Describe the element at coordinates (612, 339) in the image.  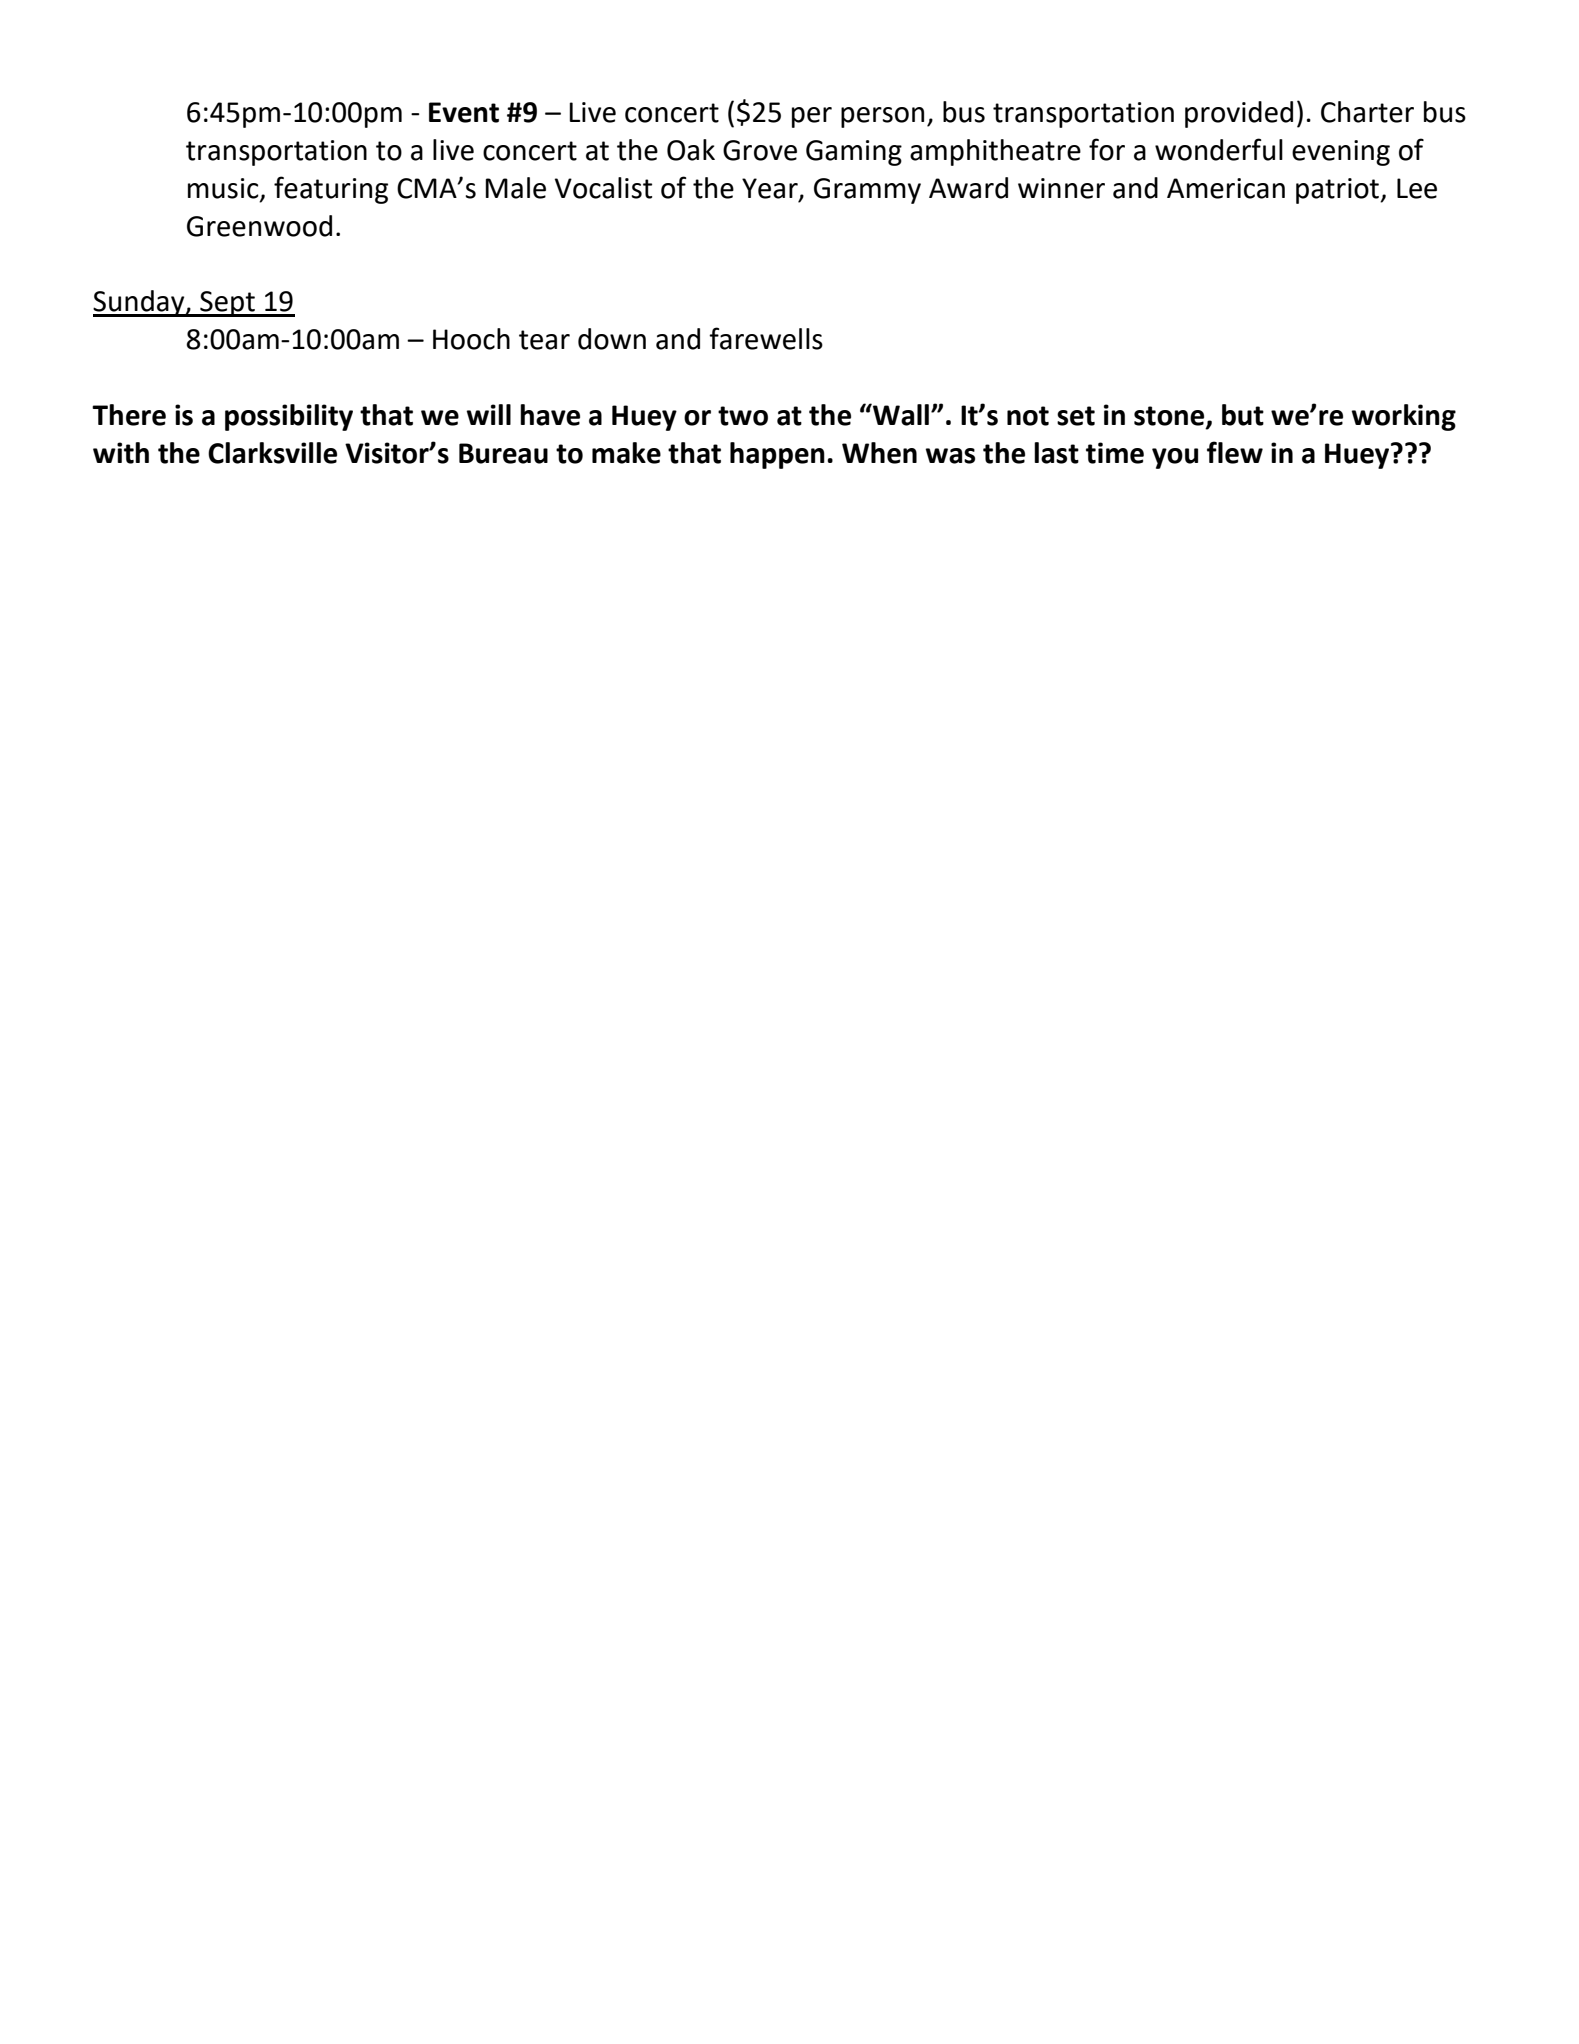
I see `down` at that location.
